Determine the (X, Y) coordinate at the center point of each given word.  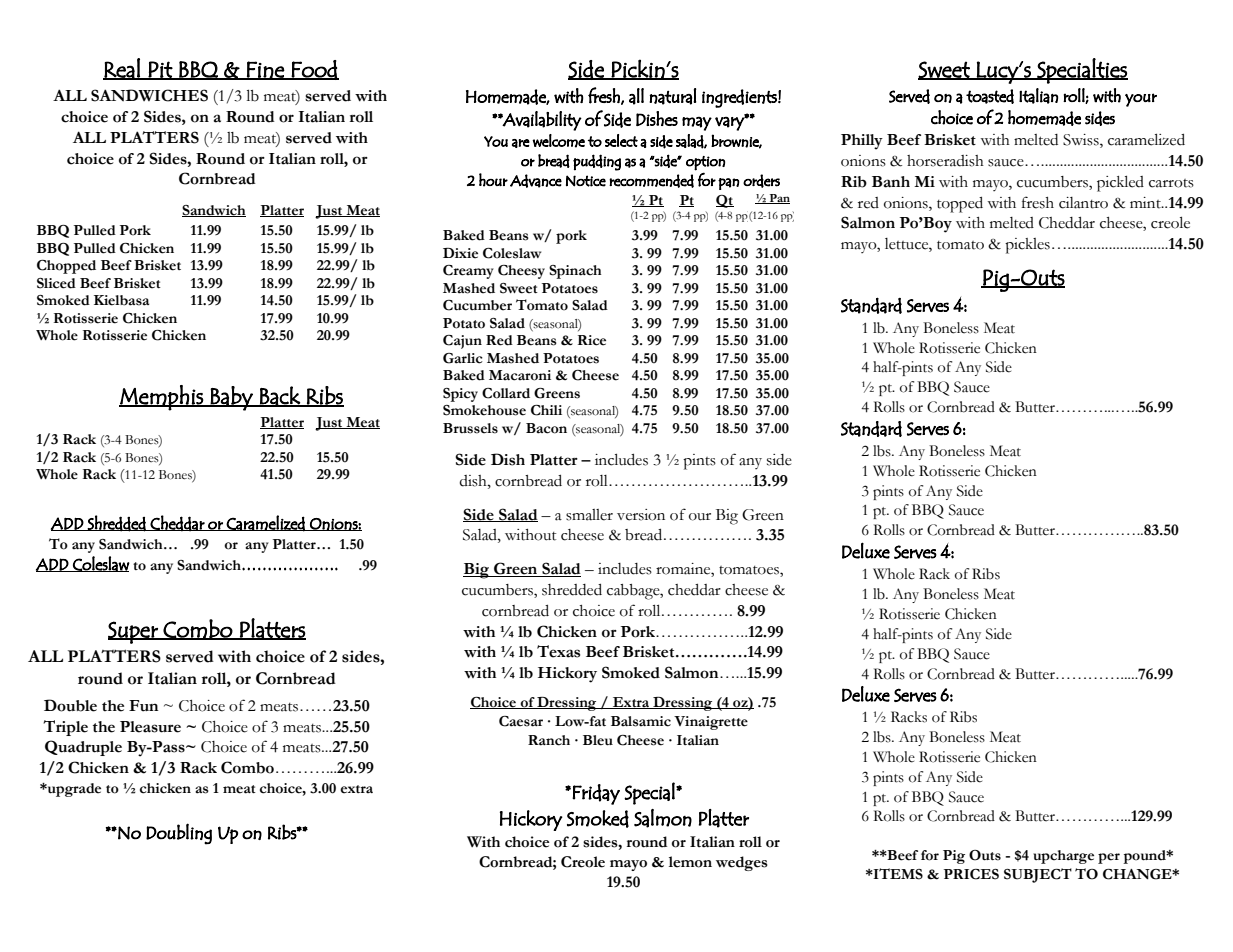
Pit (160, 70)
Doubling (179, 834)
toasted (990, 96)
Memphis (162, 398)
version (641, 515)
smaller (589, 515)
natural (672, 96)
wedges (742, 863)
